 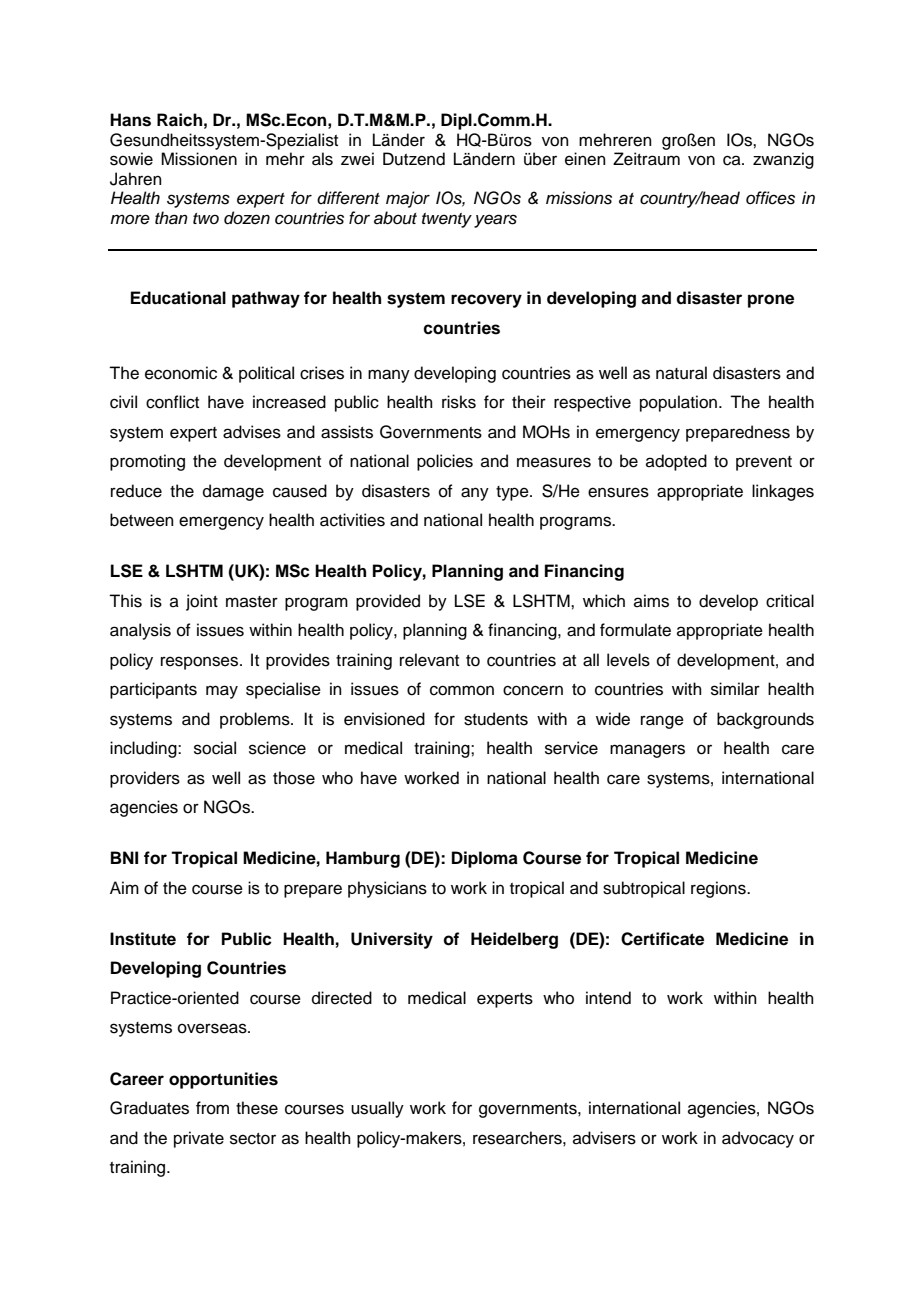 What do you see at coordinates (130, 120) in the screenshot?
I see `Hans` at bounding box center [130, 120].
